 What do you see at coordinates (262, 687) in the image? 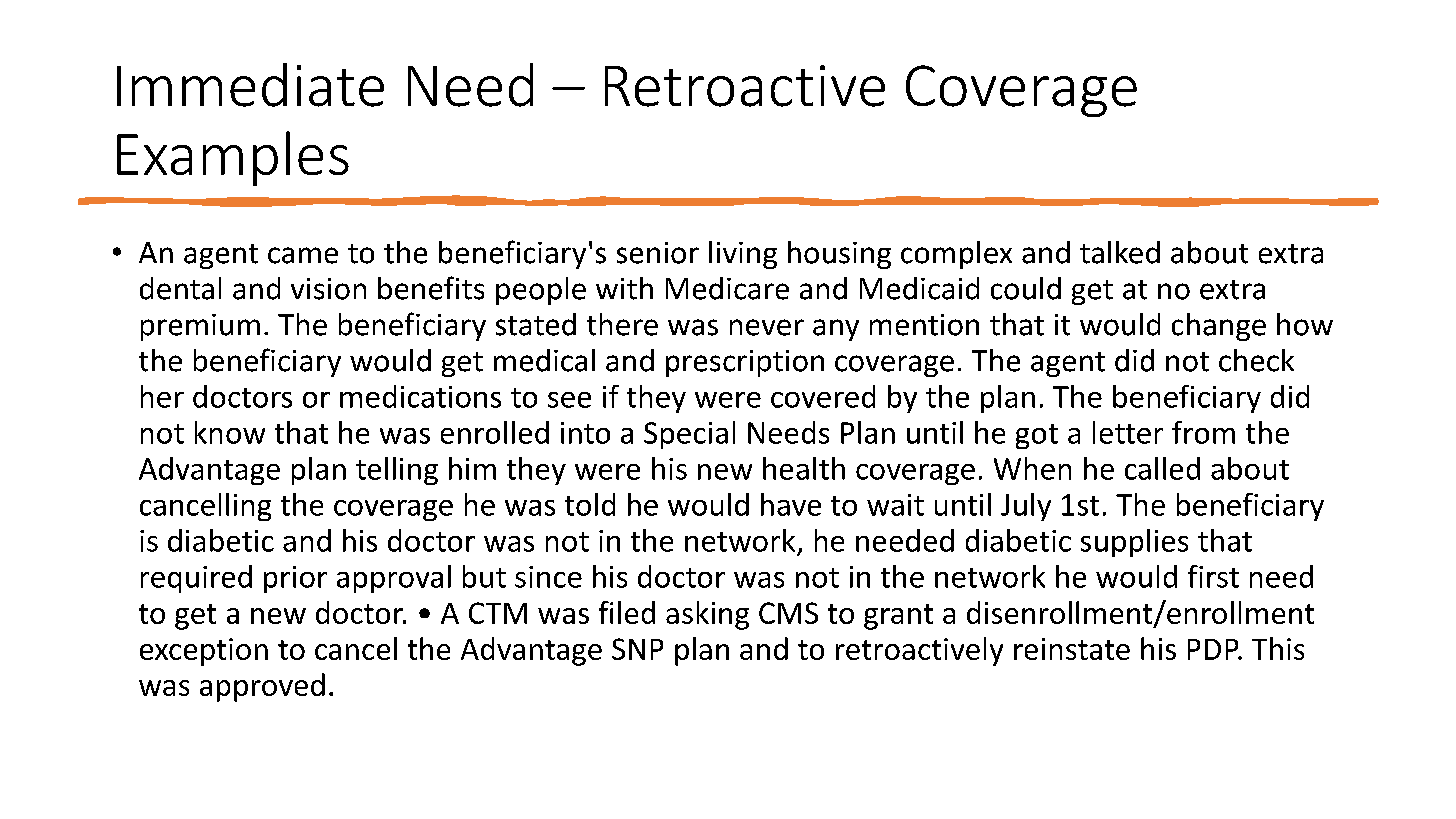
I see `approved` at bounding box center [262, 687].
